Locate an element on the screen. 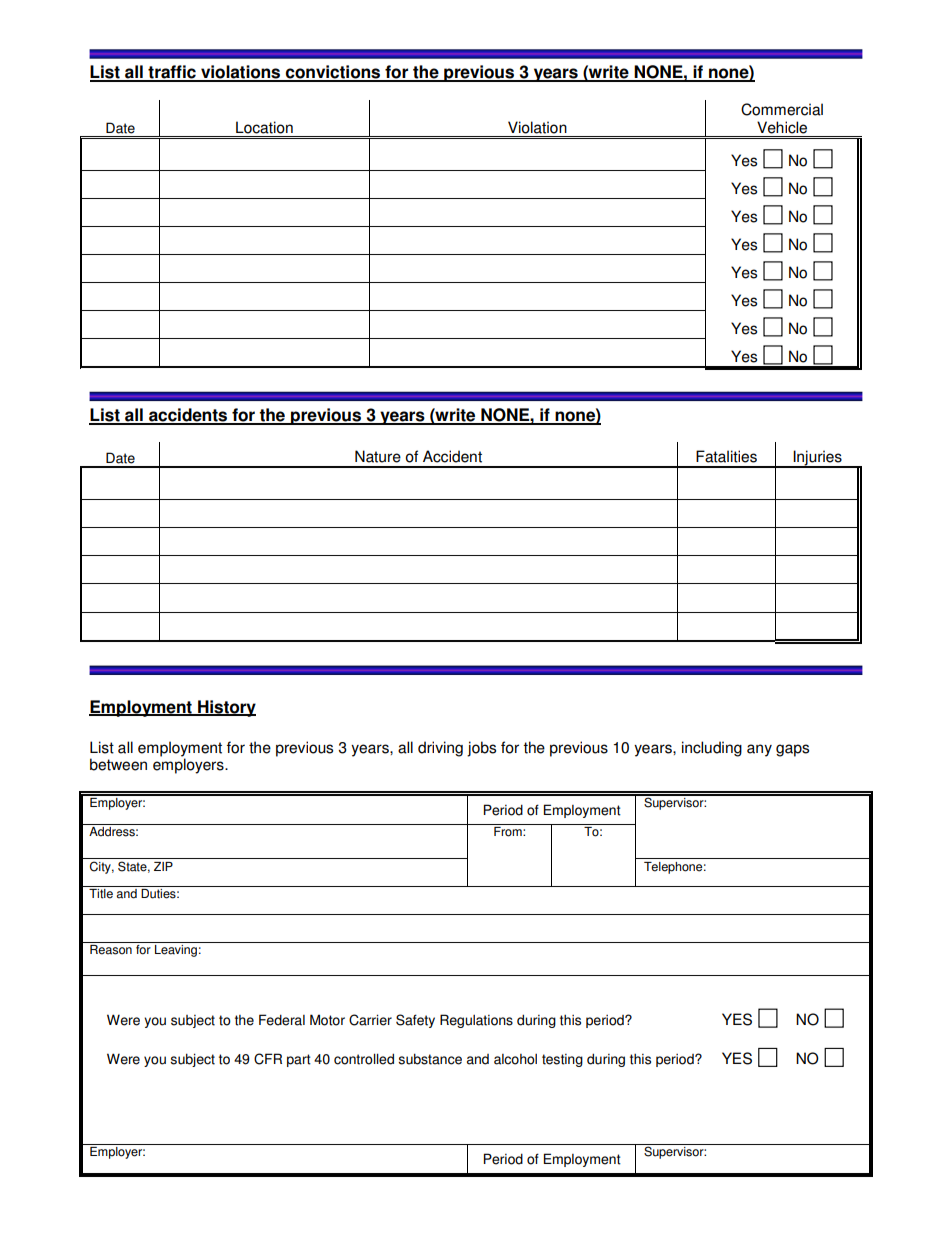 This screenshot has width=952, height=1233. convictions is located at coordinates (333, 73).
